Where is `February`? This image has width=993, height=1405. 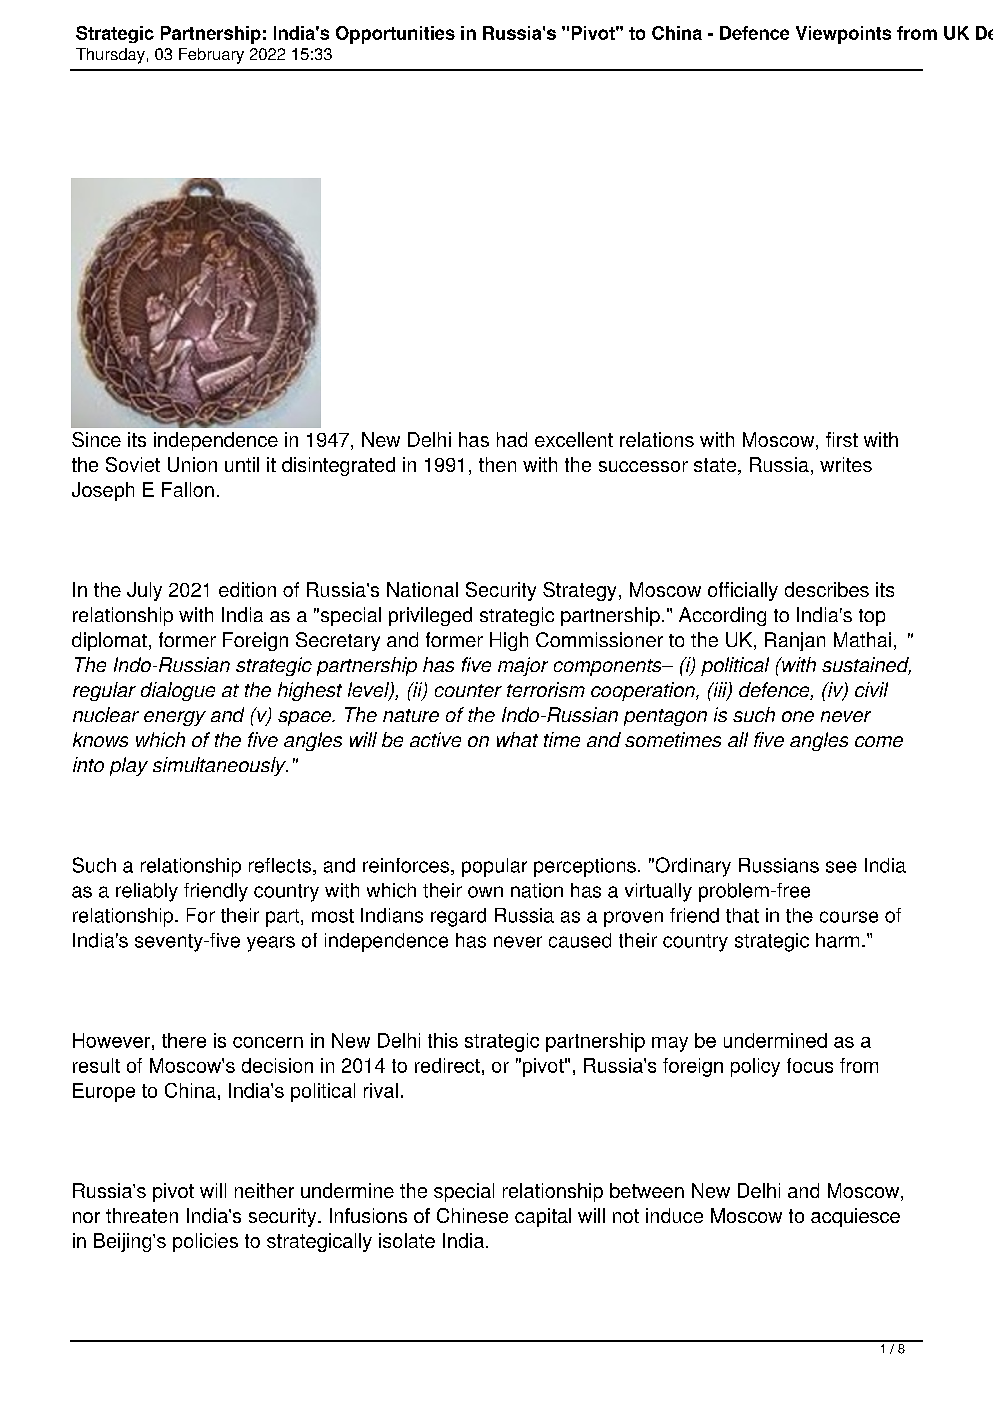
February is located at coordinates (211, 56).
